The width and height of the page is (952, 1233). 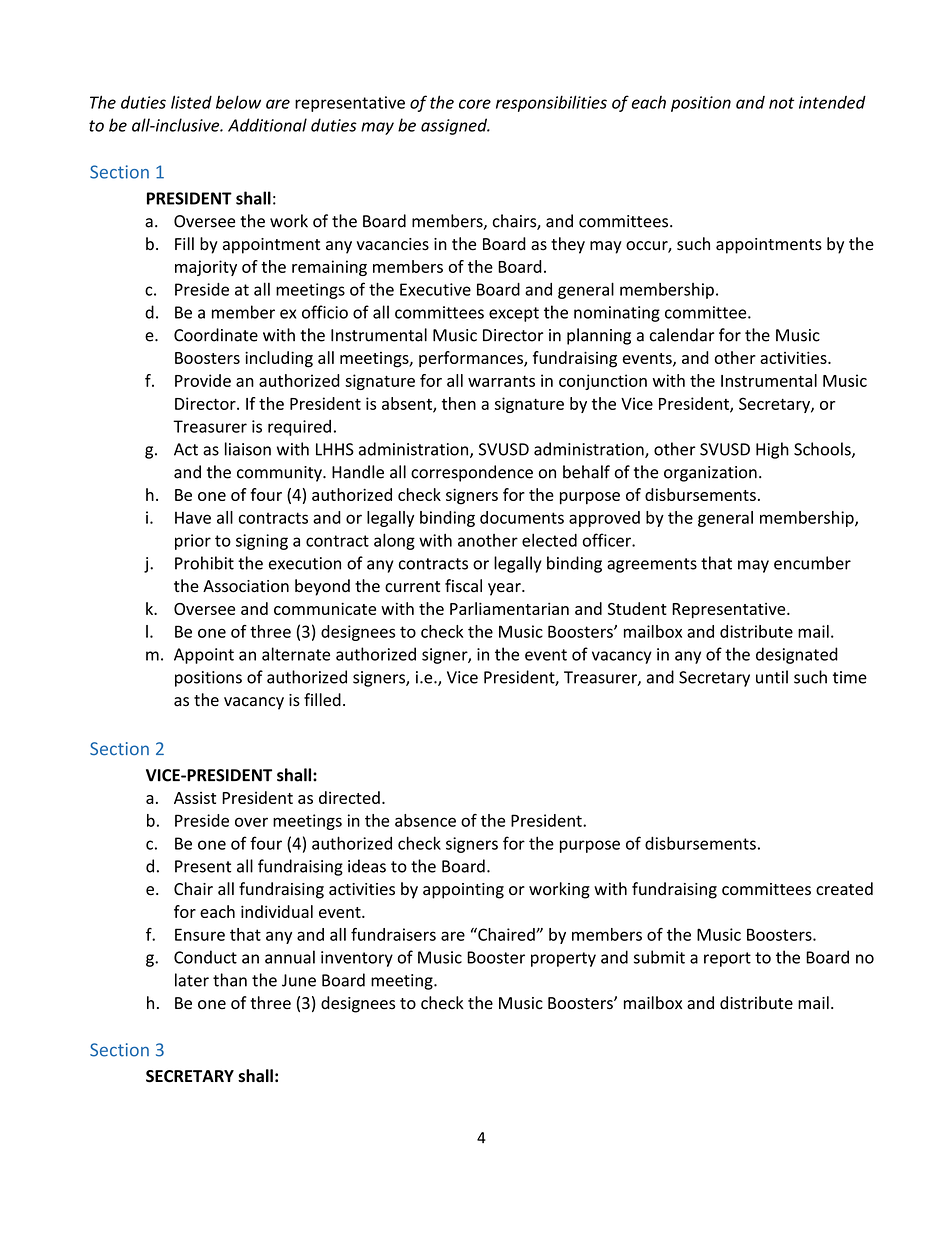 I want to click on Parliamentarian, so click(x=509, y=608).
